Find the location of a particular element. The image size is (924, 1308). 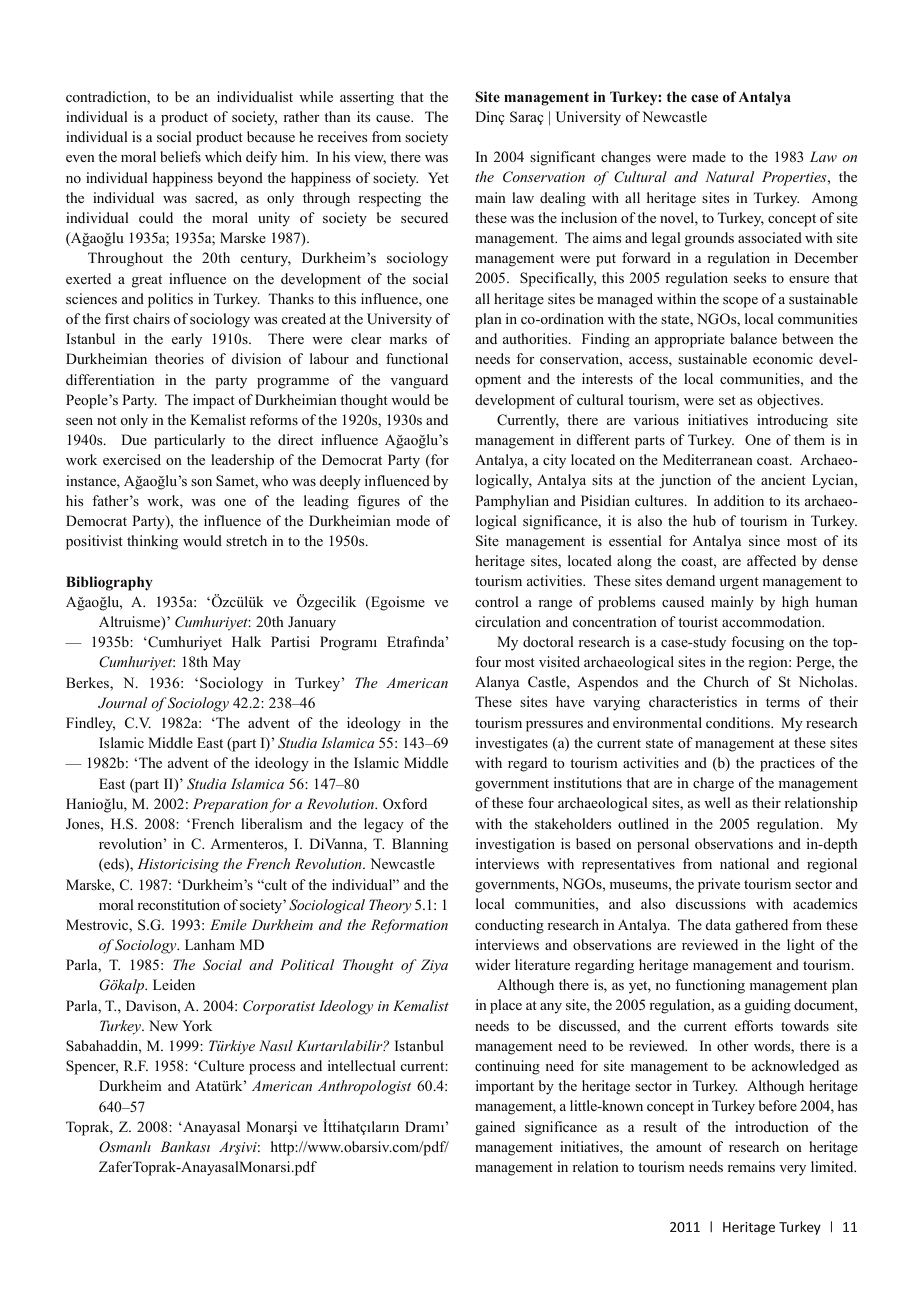

city is located at coordinates (554, 461).
